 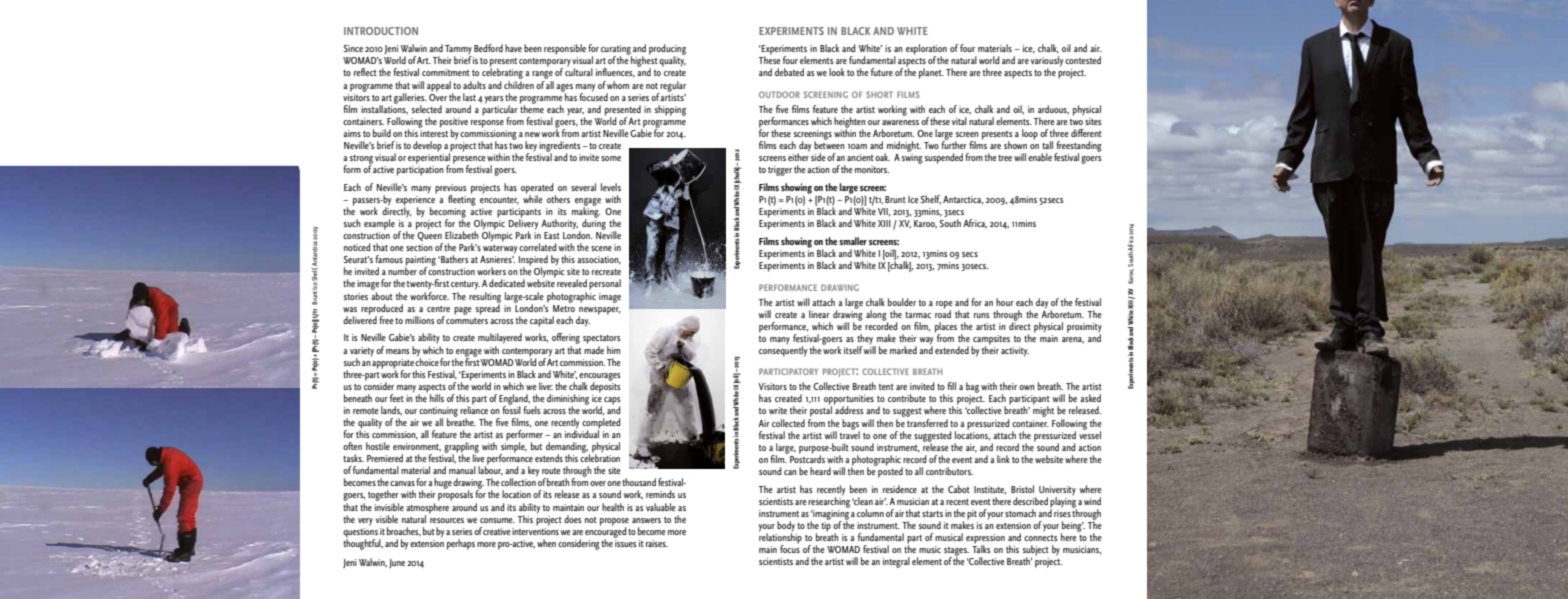 What do you see at coordinates (951, 386) in the screenshot?
I see `fill` at bounding box center [951, 386].
